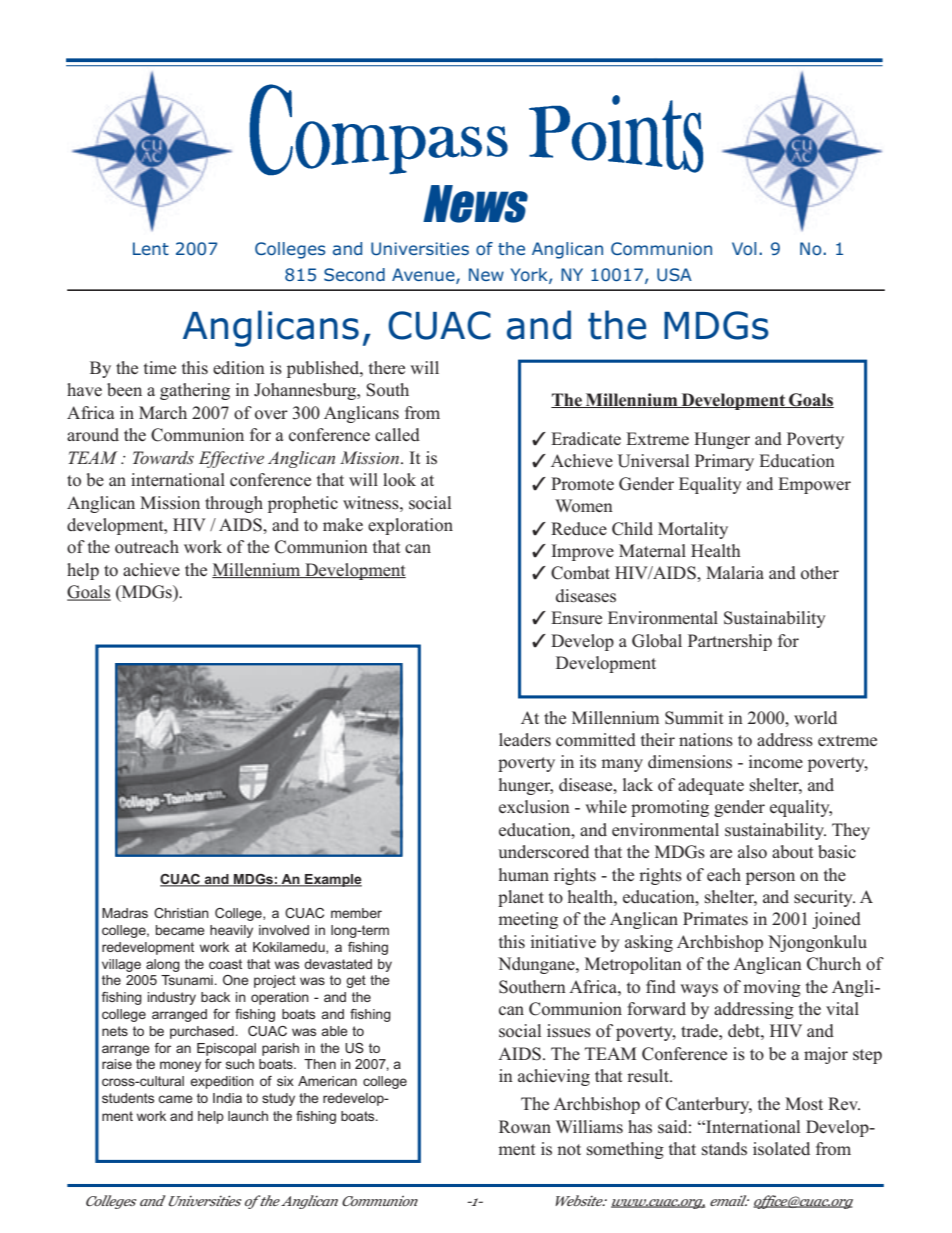 The image size is (952, 1233). What do you see at coordinates (715, 919) in the document?
I see `Primates` at bounding box center [715, 919].
